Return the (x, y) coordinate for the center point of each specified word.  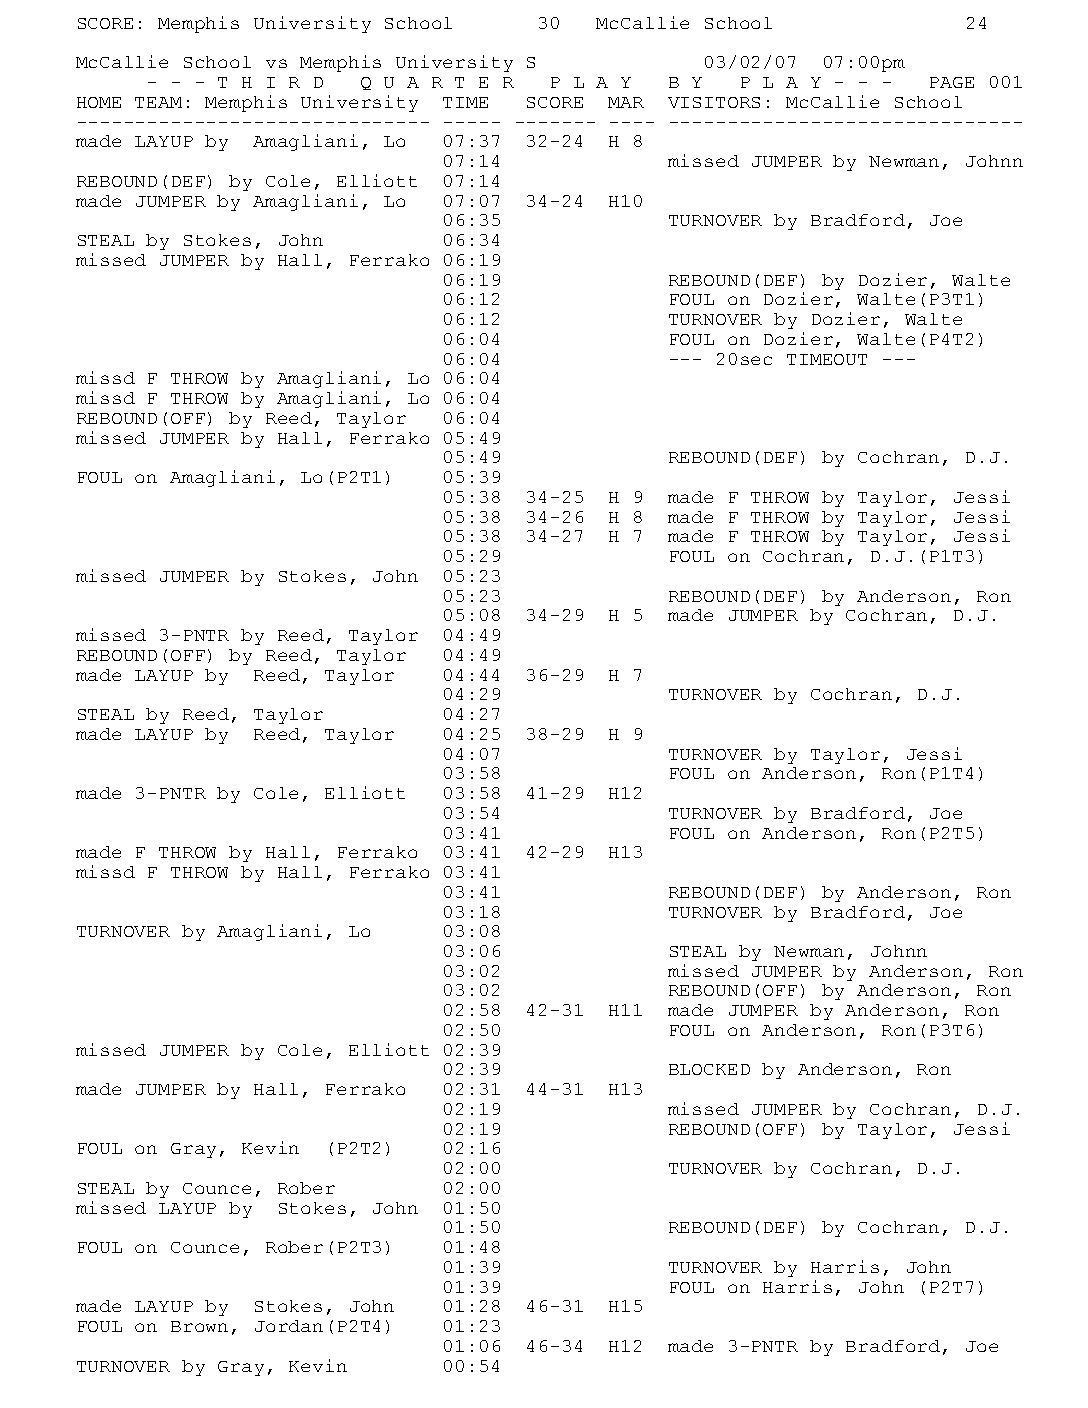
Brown (199, 1326)
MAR (626, 102)
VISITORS (714, 102)
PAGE (952, 82)
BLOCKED (709, 1069)
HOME (99, 102)
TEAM (158, 102)
